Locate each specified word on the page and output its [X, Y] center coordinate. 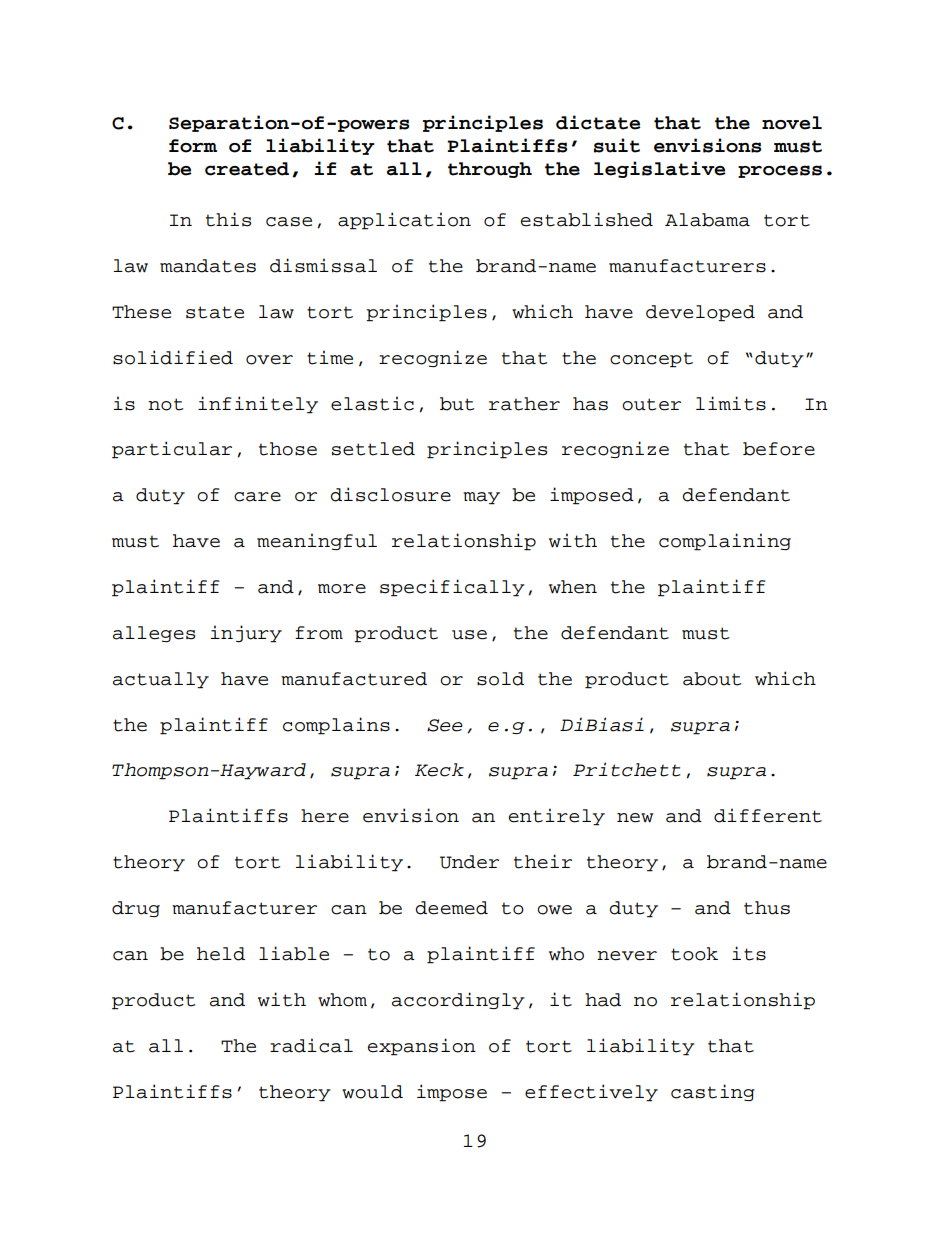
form [193, 146]
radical [311, 1045]
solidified [173, 357]
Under [469, 862]
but [457, 404]
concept [651, 360]
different [768, 815]
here [325, 816]
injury [246, 634]
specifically [452, 588]
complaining [725, 542]
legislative [660, 169]
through [490, 170]
